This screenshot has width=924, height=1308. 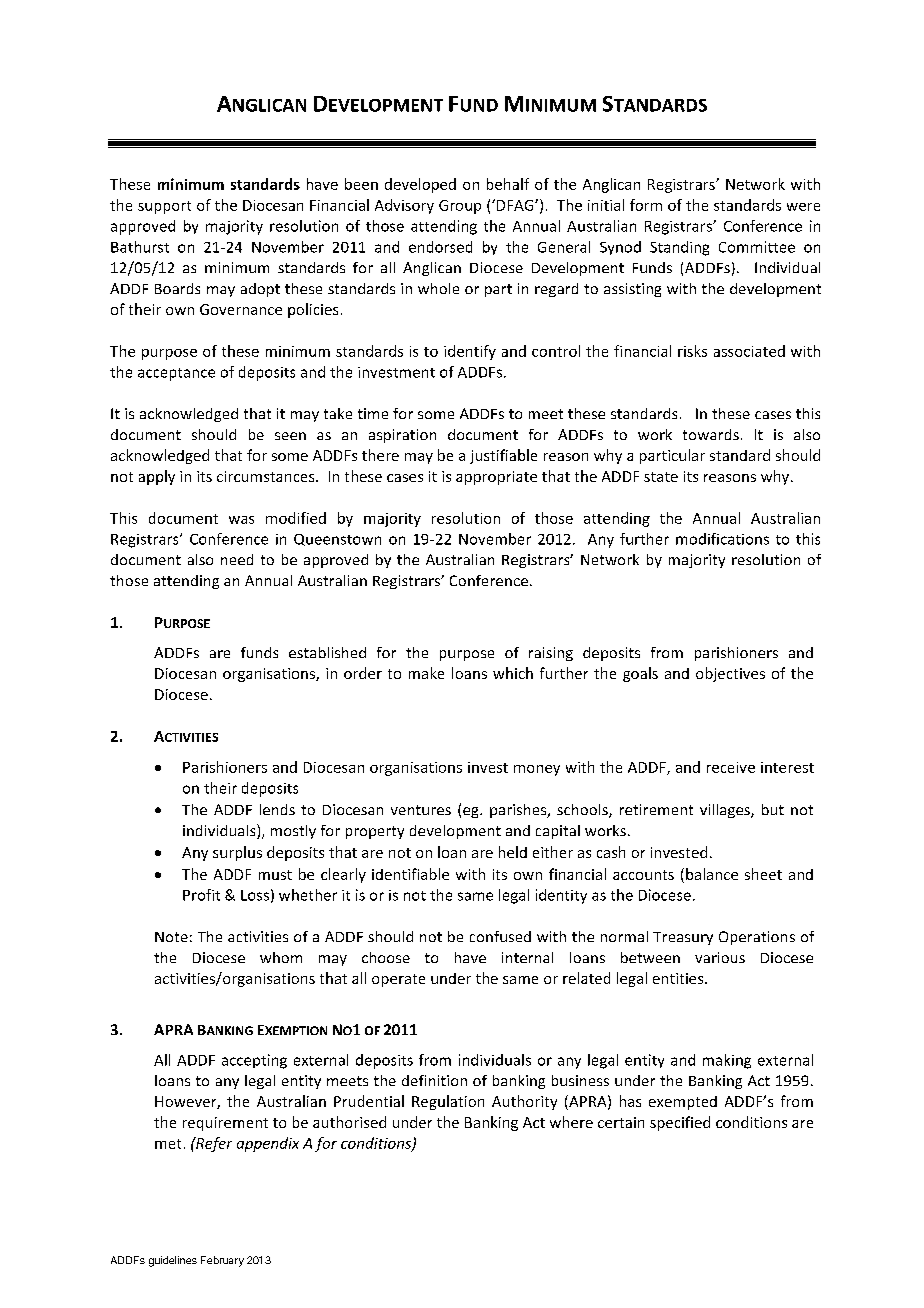 I want to click on Group, so click(x=460, y=207).
